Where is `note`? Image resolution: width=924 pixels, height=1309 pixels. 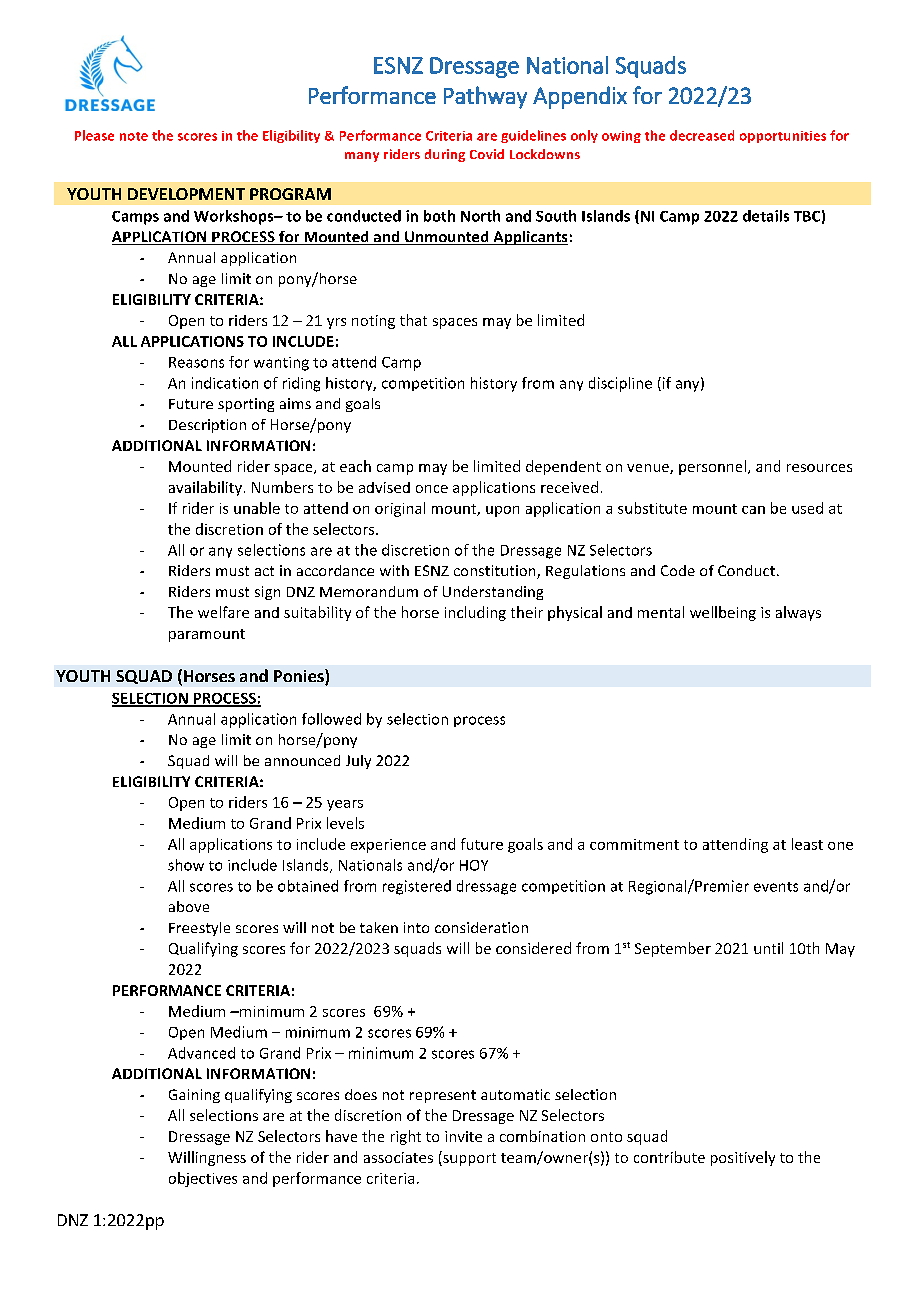 note is located at coordinates (134, 136).
